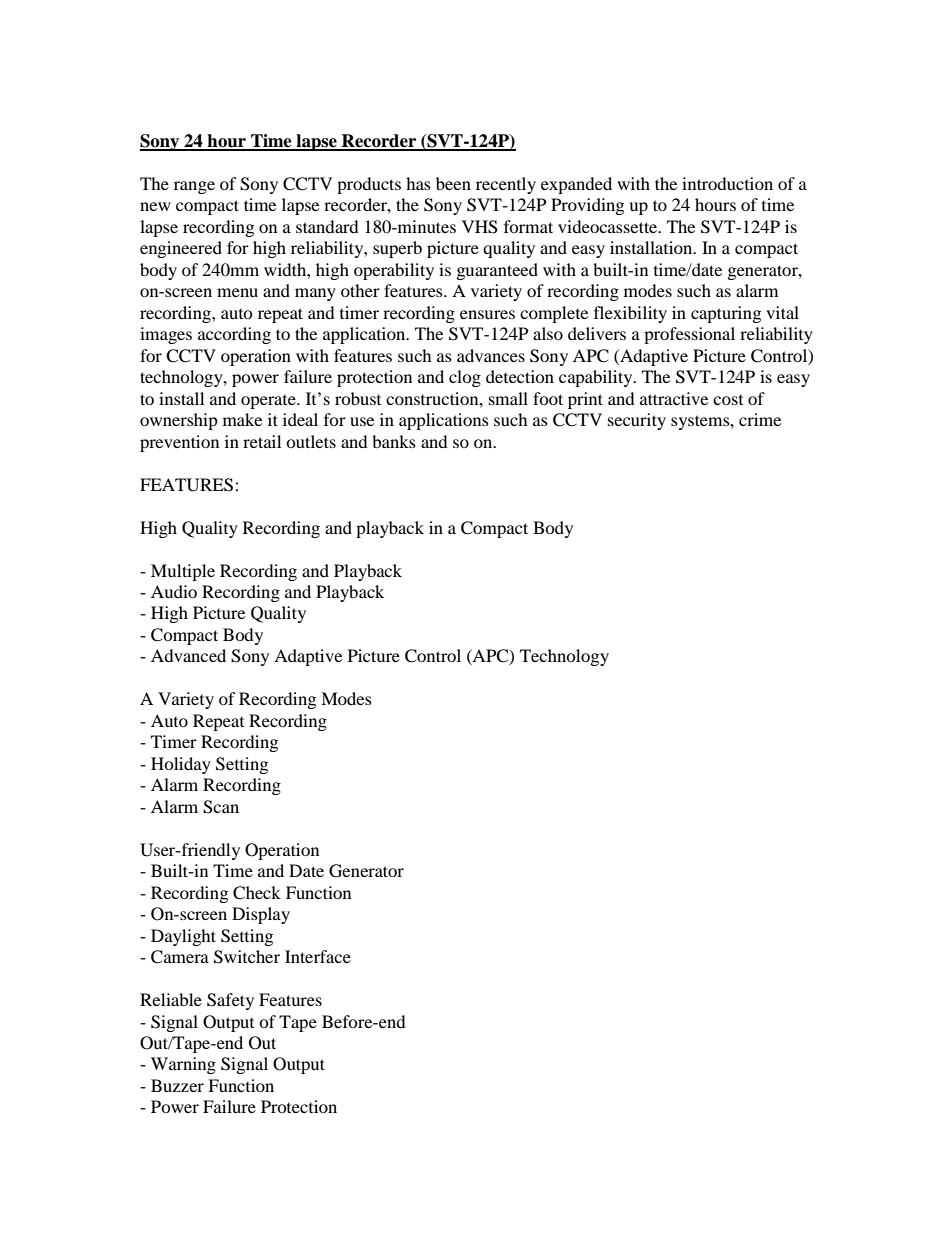 The width and height of the screenshot is (952, 1233). I want to click on Warning, so click(183, 1065).
